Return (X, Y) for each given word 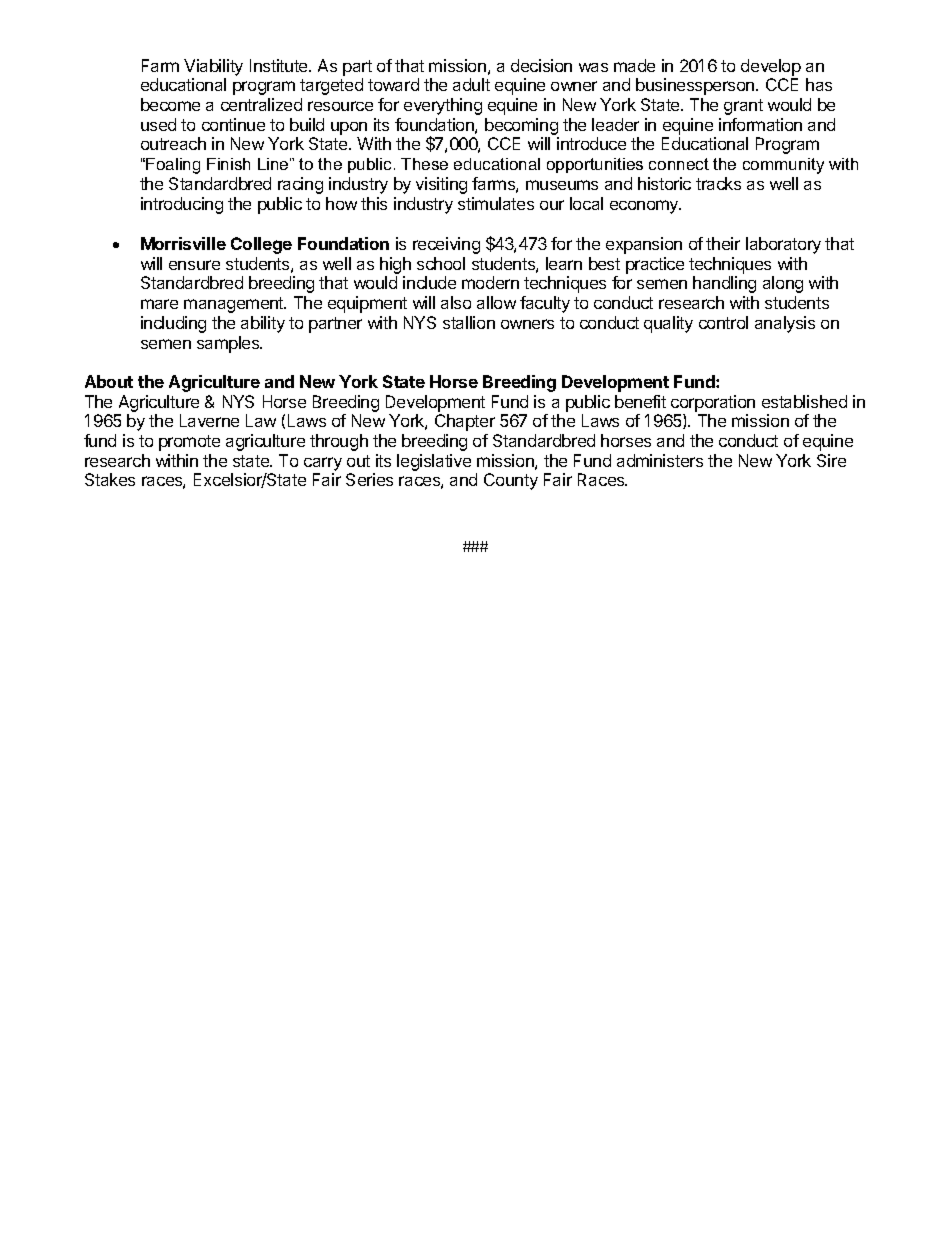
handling (724, 284)
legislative (434, 462)
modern (490, 282)
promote (189, 443)
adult (471, 84)
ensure (194, 265)
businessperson (696, 86)
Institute (280, 65)
